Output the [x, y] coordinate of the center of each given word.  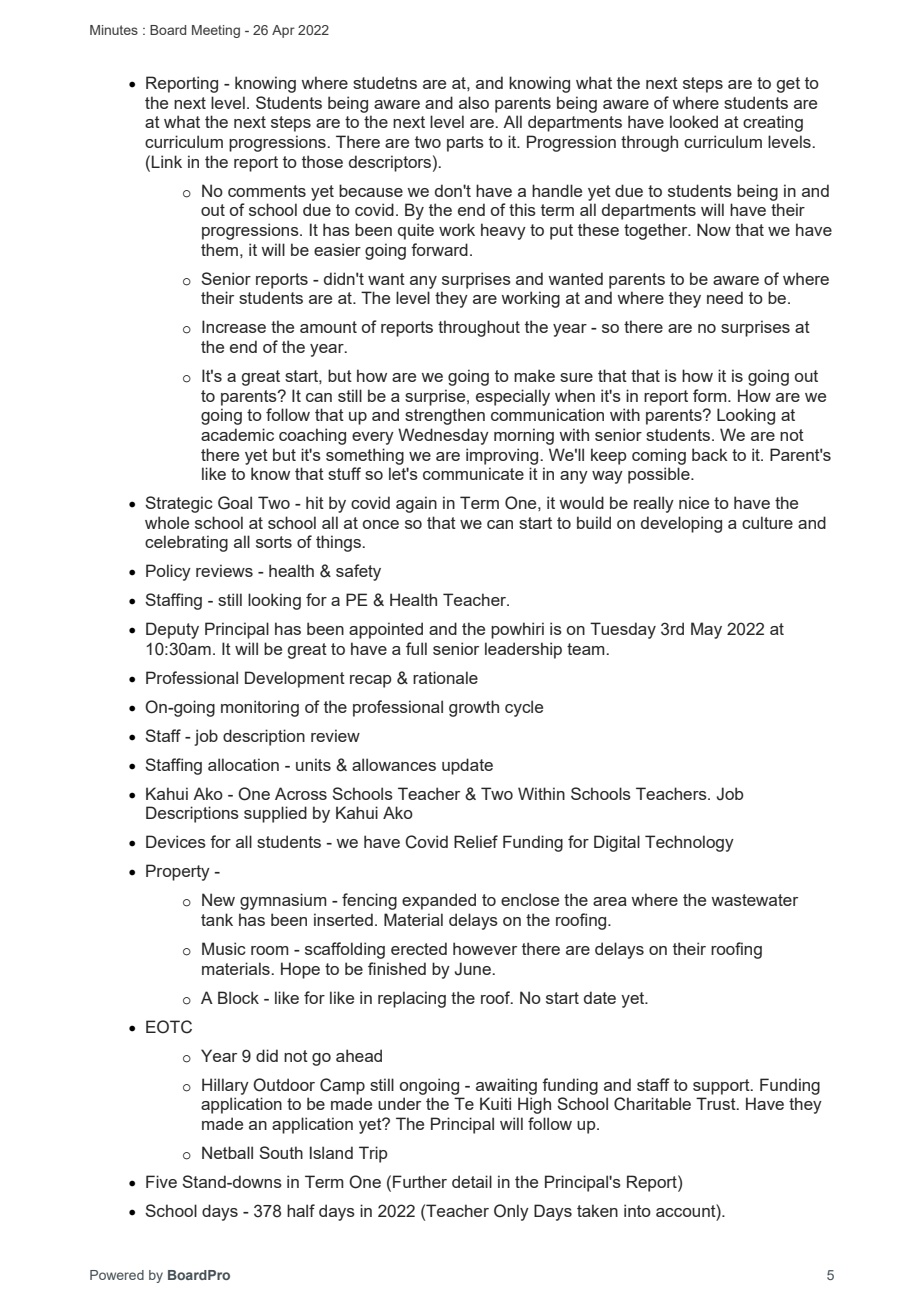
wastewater [754, 900]
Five [161, 1181]
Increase [234, 326]
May [706, 630]
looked [694, 121]
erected [419, 948]
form [711, 395]
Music [224, 948]
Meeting [216, 31]
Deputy [172, 630]
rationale [445, 677]
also [474, 102]
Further [420, 1181]
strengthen [445, 416]
